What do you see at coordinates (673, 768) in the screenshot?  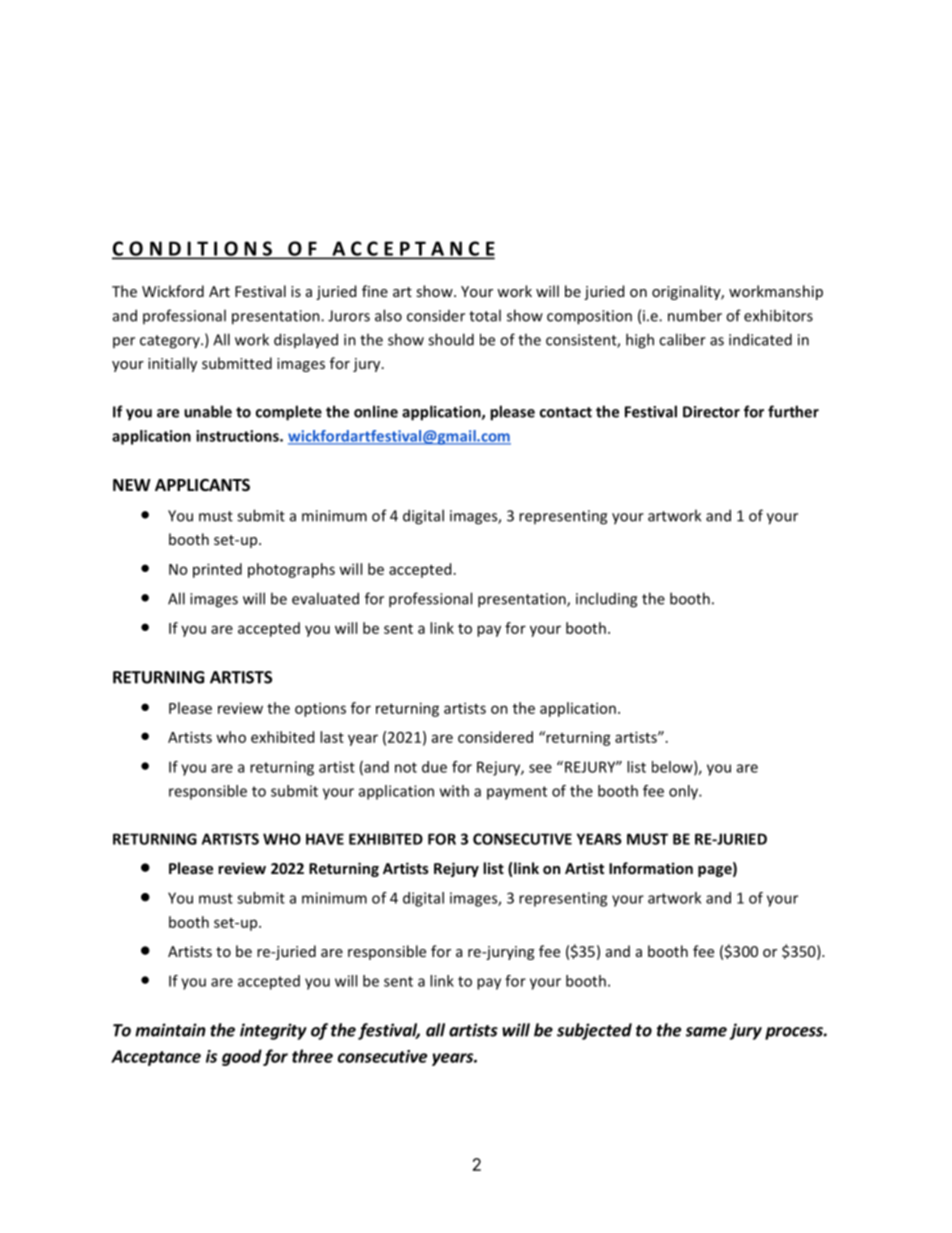 I see `below` at bounding box center [673, 768].
